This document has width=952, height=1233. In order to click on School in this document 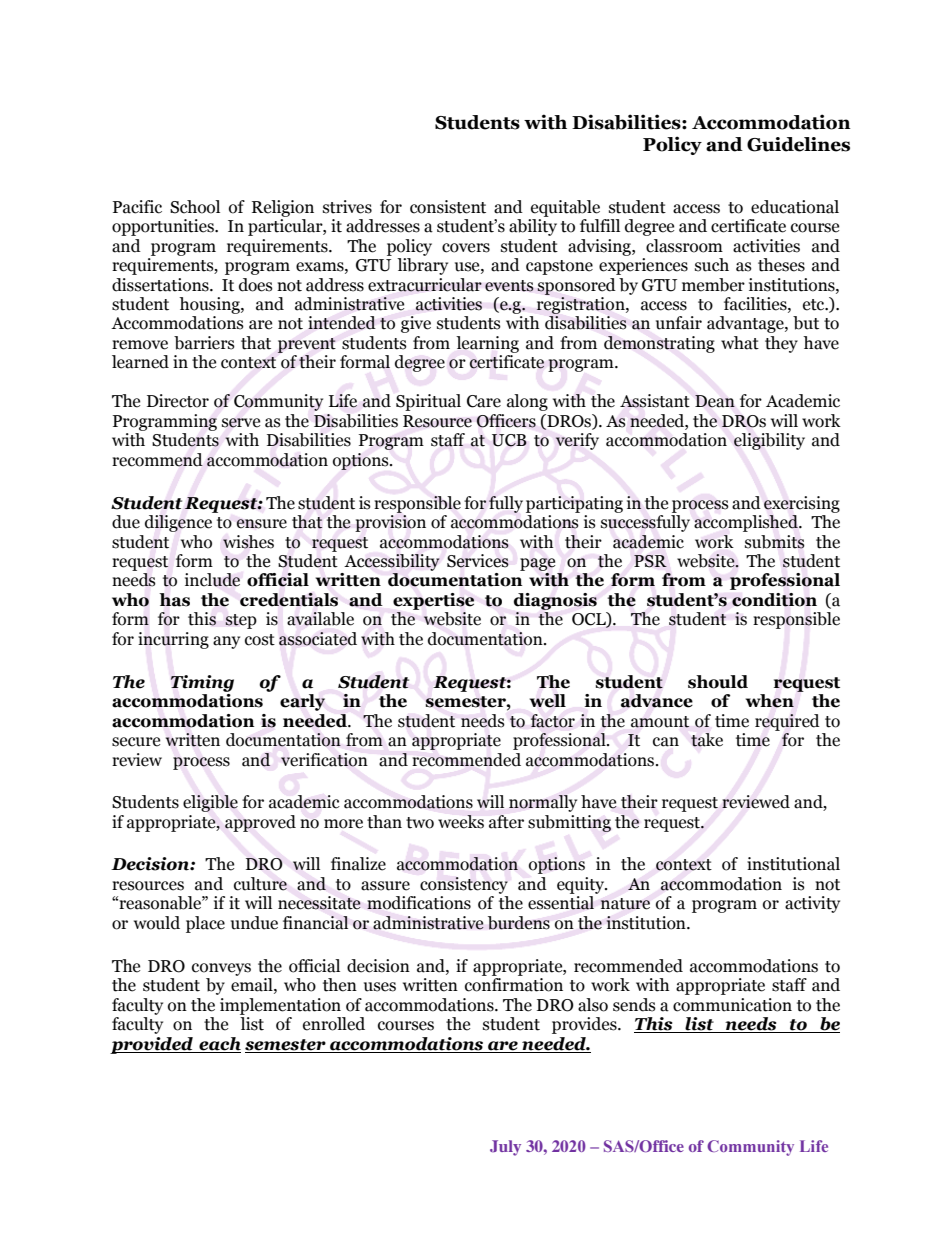, I will do `click(195, 207)`.
